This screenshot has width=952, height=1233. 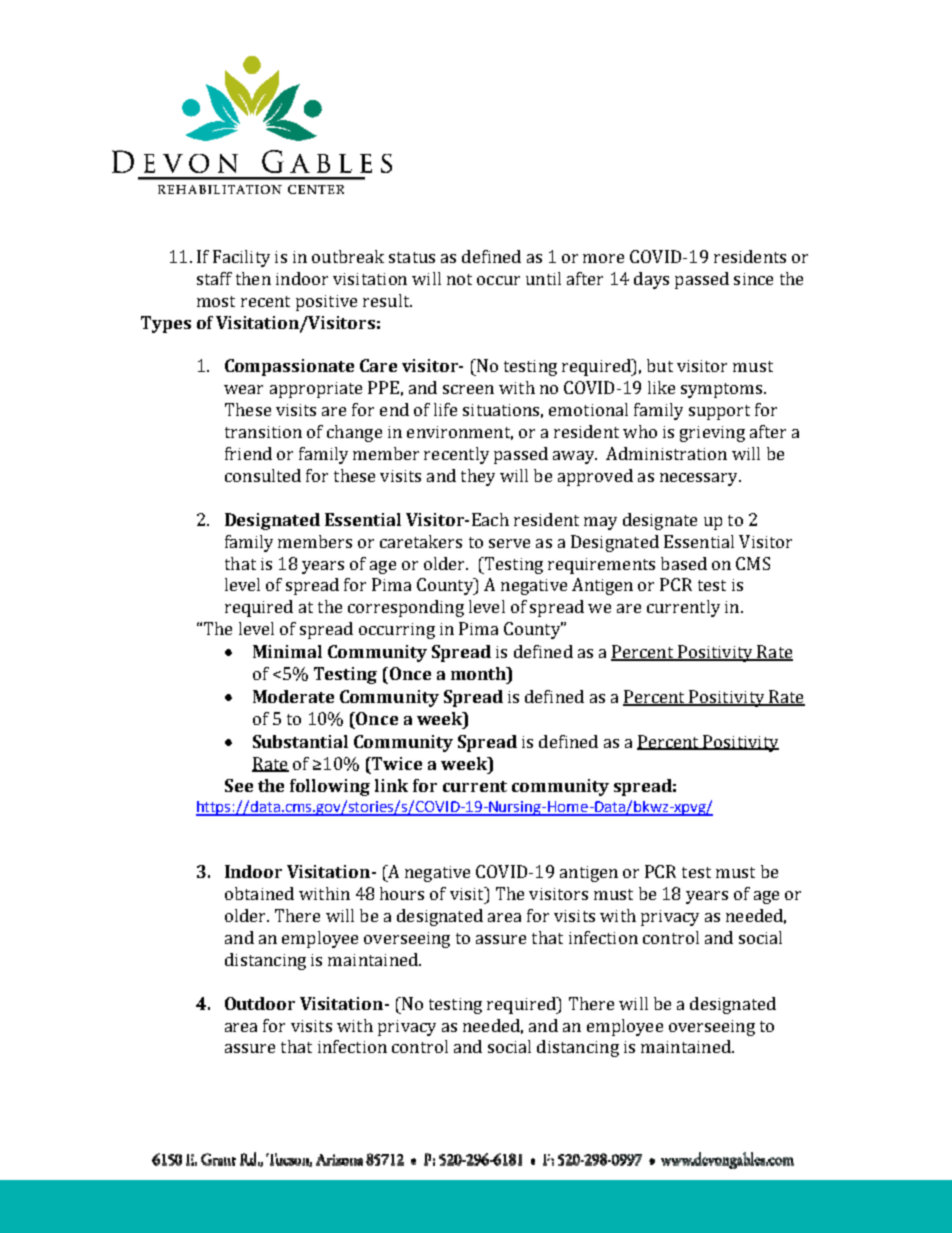 I want to click on month, so click(x=479, y=673).
